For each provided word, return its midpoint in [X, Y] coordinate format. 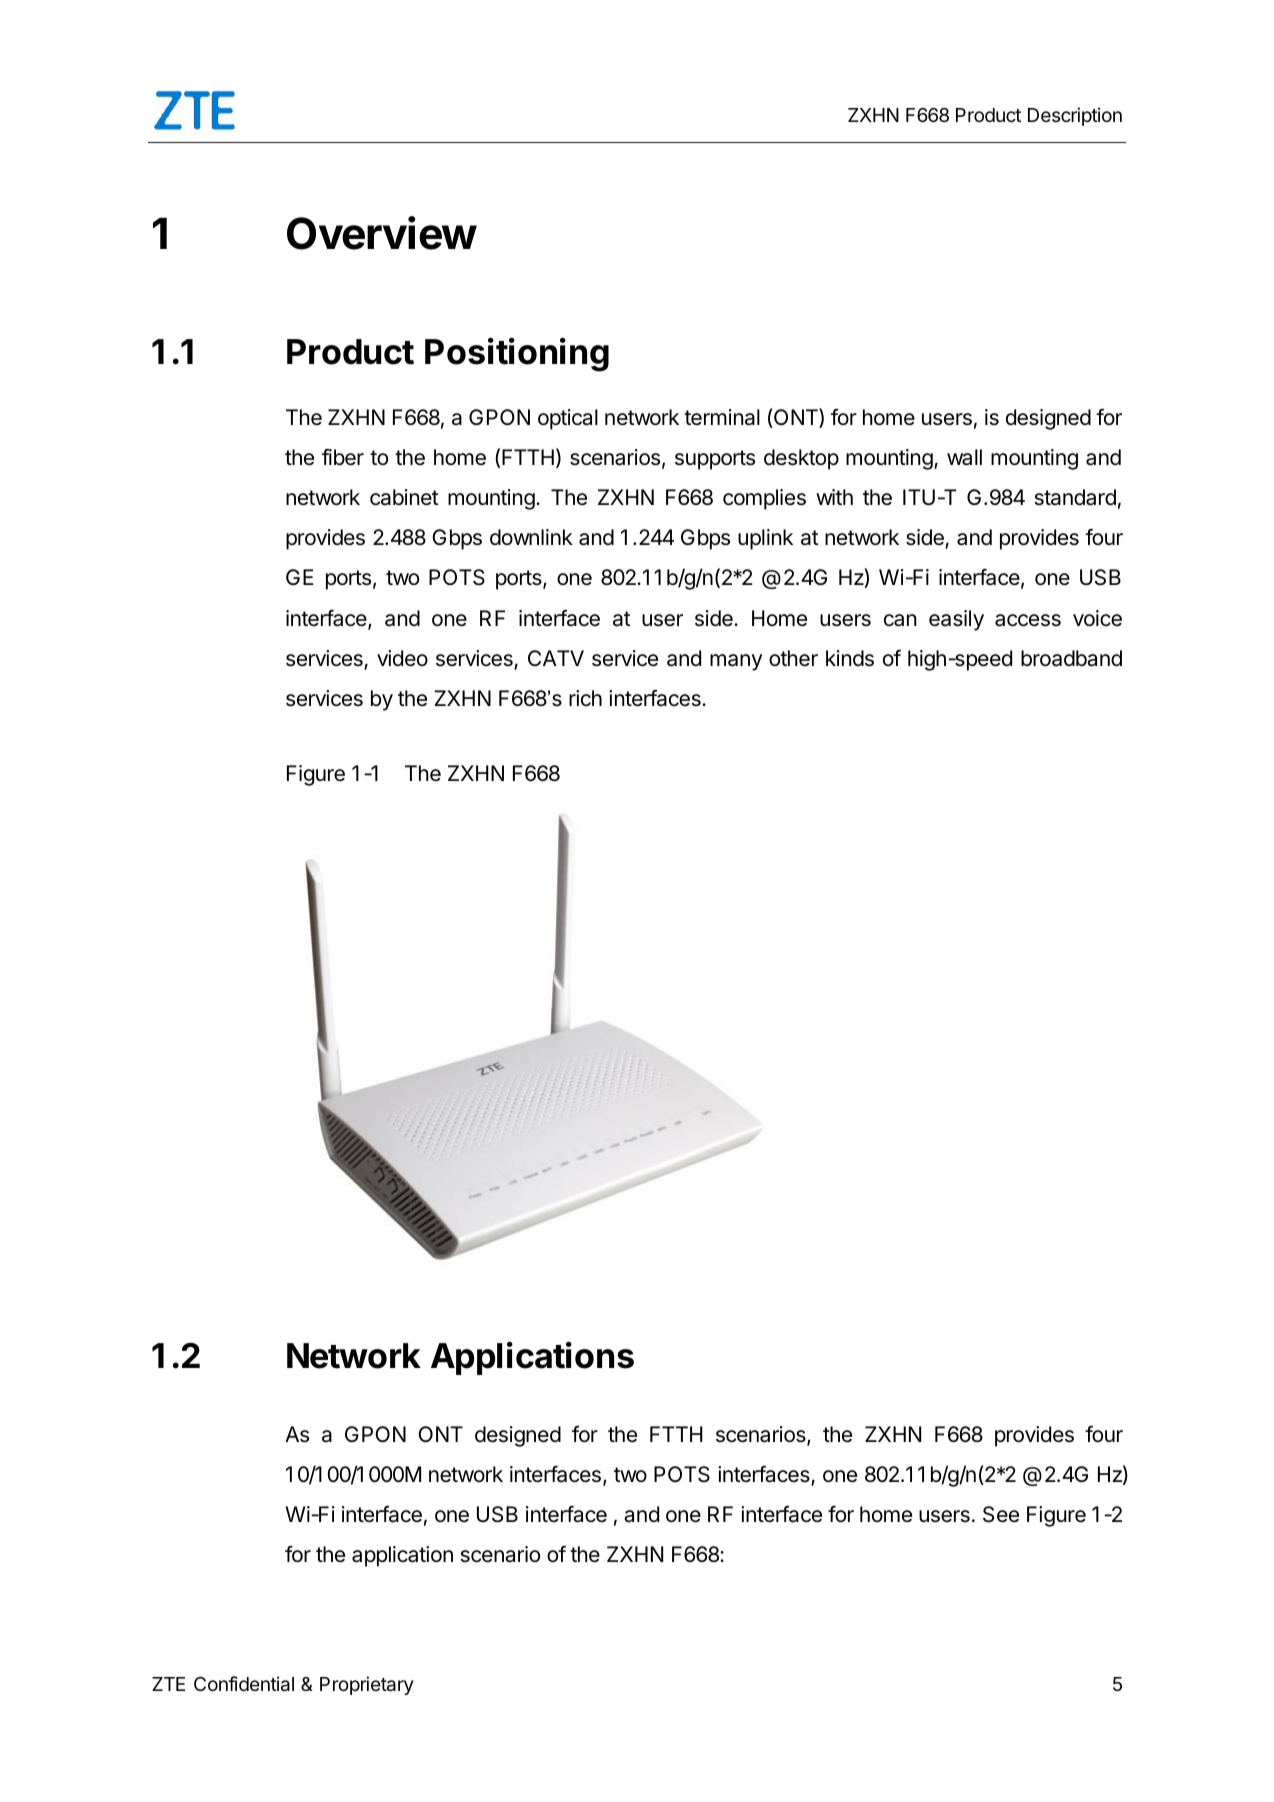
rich [585, 698]
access [1028, 620]
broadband [1071, 658]
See [1001, 1514]
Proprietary [367, 1685]
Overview [382, 233]
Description [1075, 116]
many [736, 662]
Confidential [244, 1684]
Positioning [517, 355]
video [402, 658]
